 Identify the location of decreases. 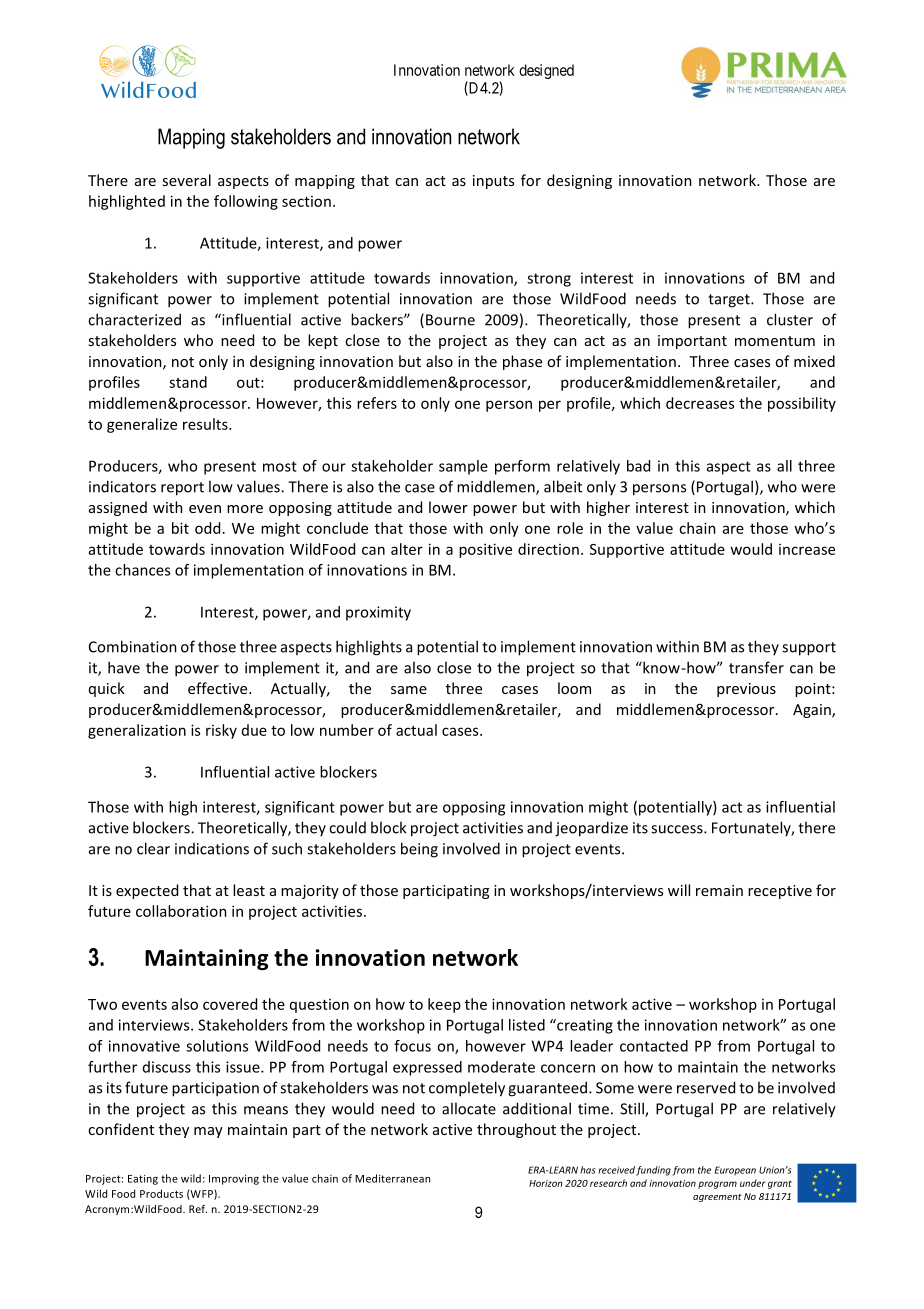
(700, 403).
